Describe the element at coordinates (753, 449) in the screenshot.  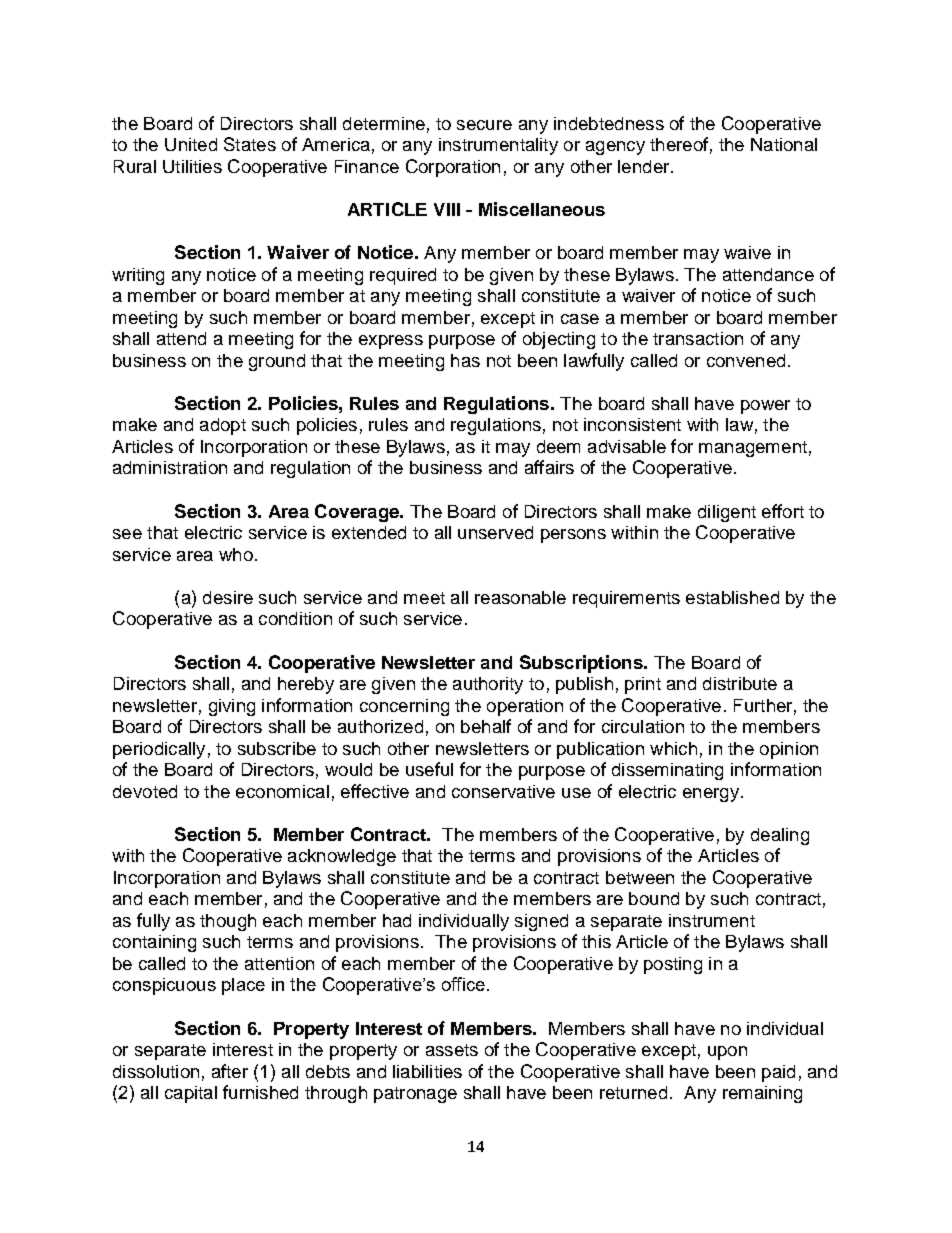
I see `management` at that location.
